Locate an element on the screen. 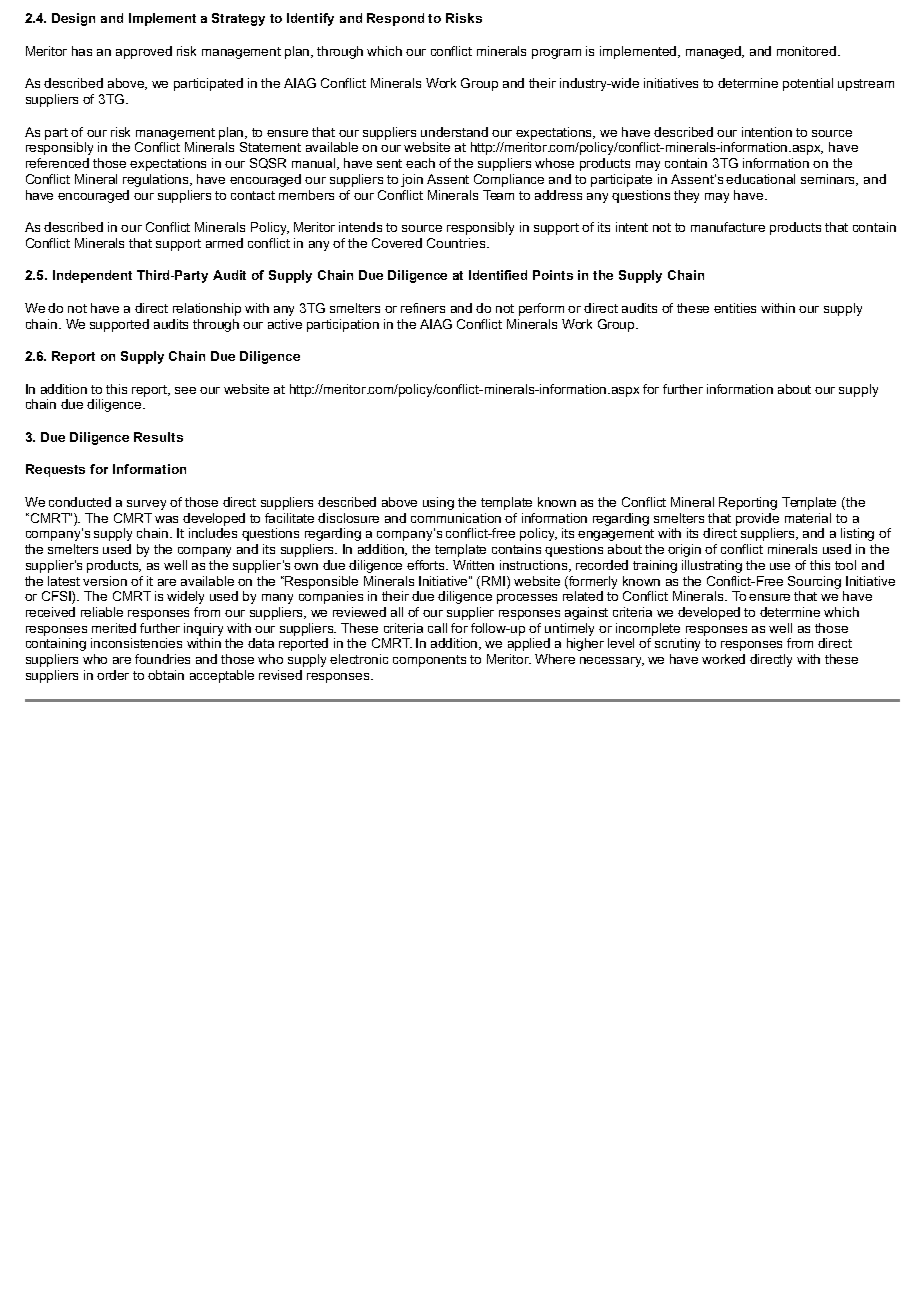  components is located at coordinates (429, 661).
